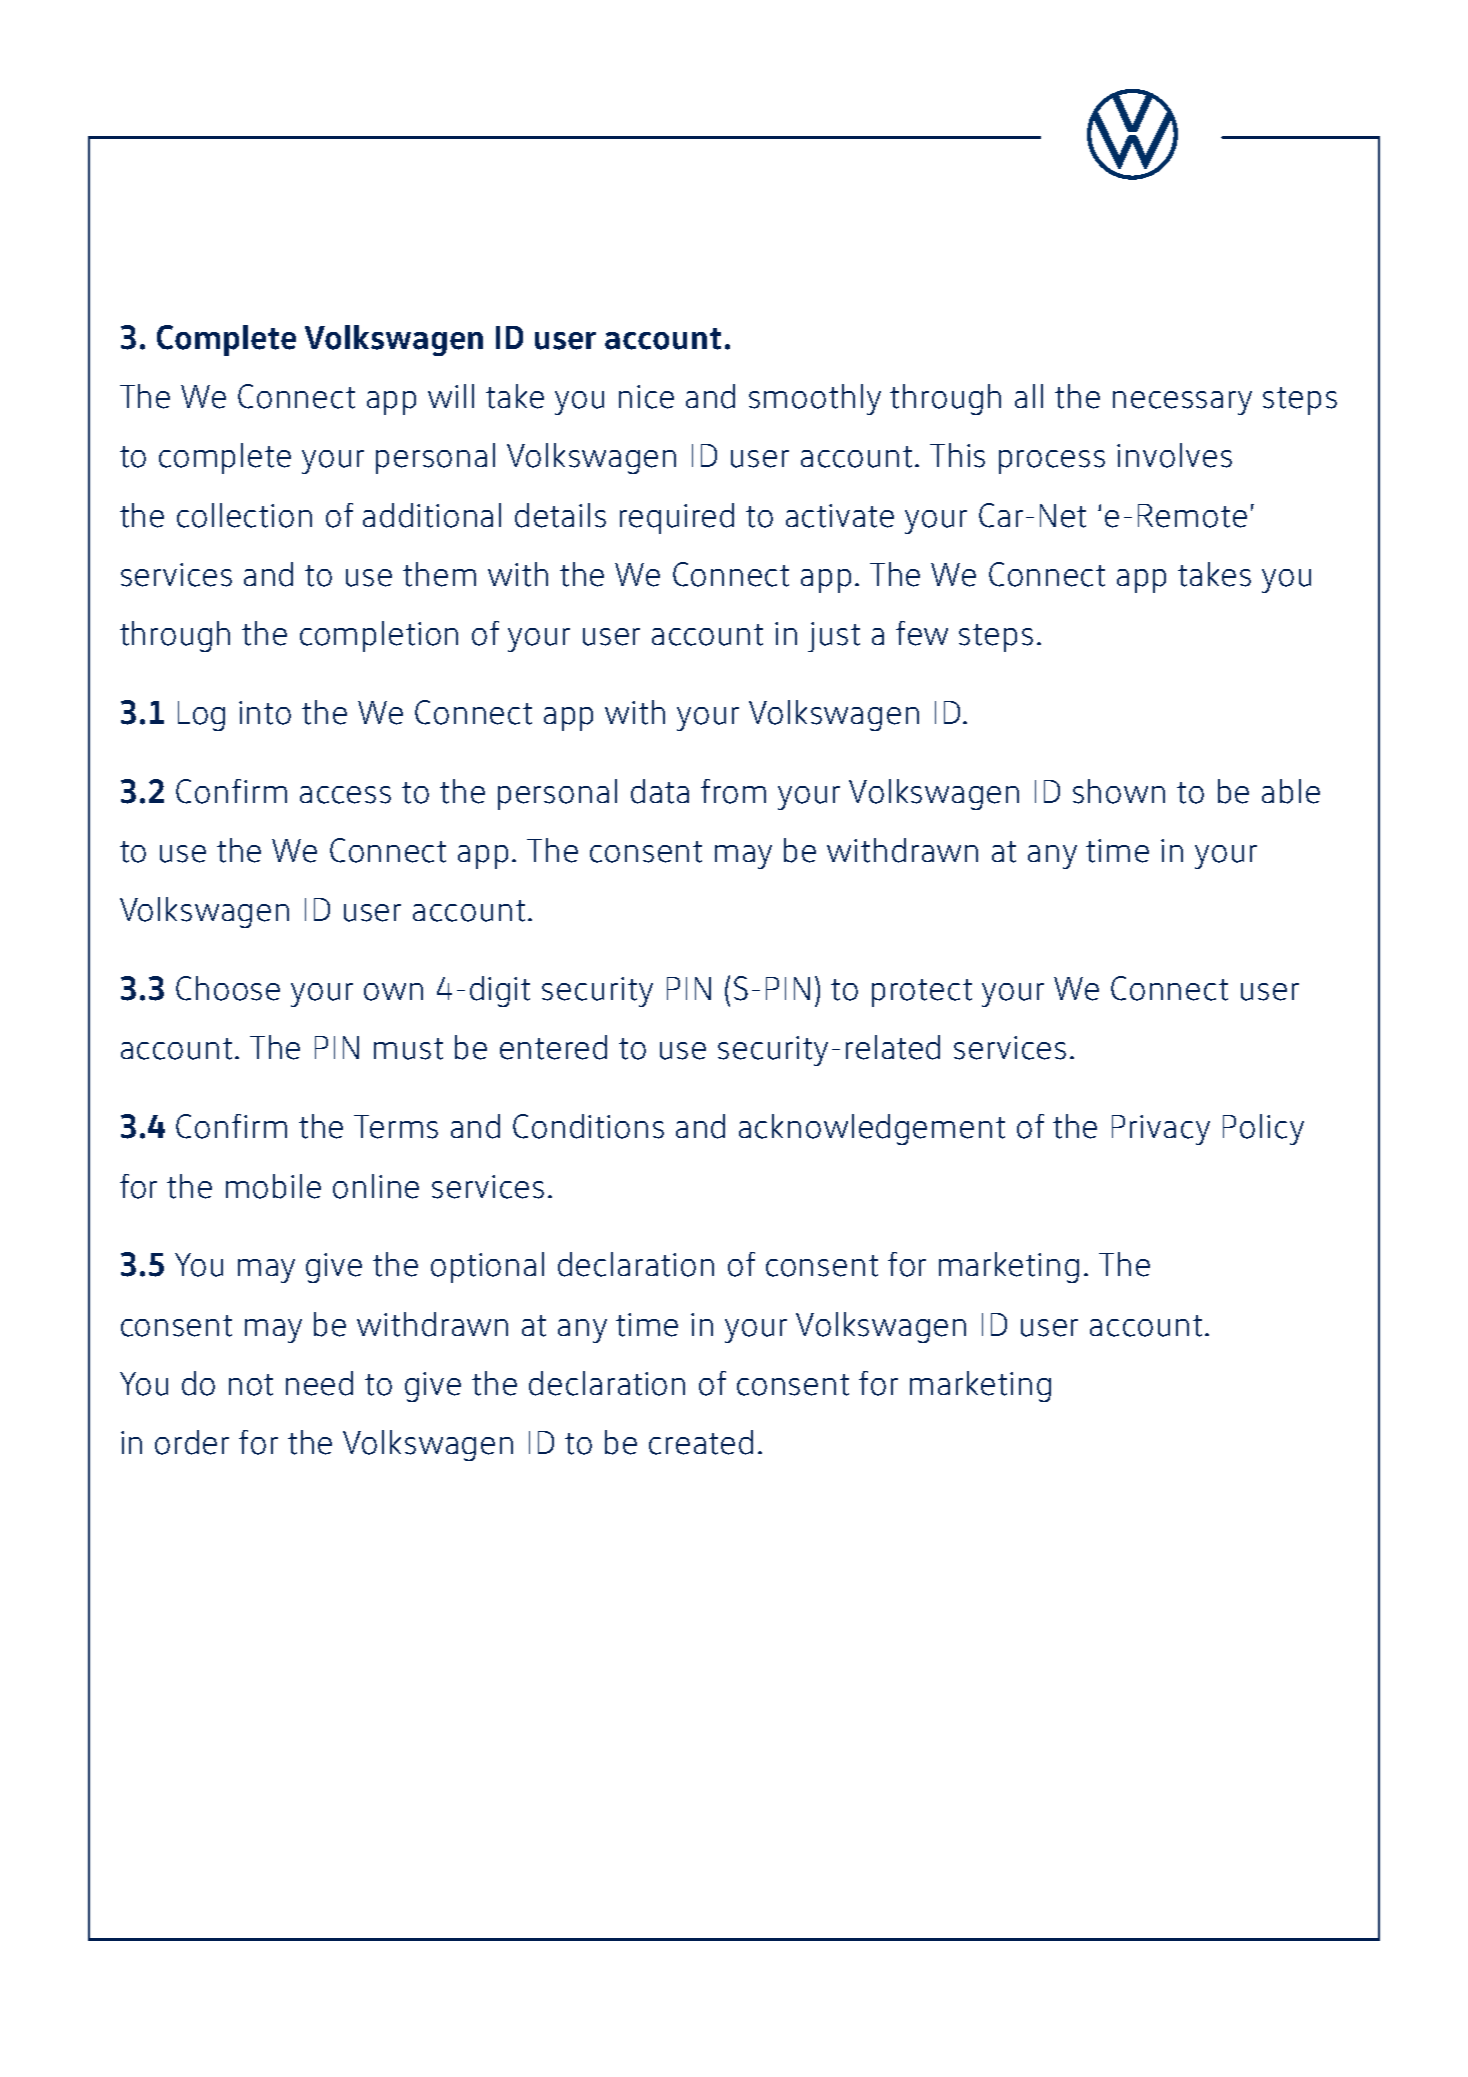  What do you see at coordinates (319, 1383) in the image?
I see `need` at bounding box center [319, 1383].
